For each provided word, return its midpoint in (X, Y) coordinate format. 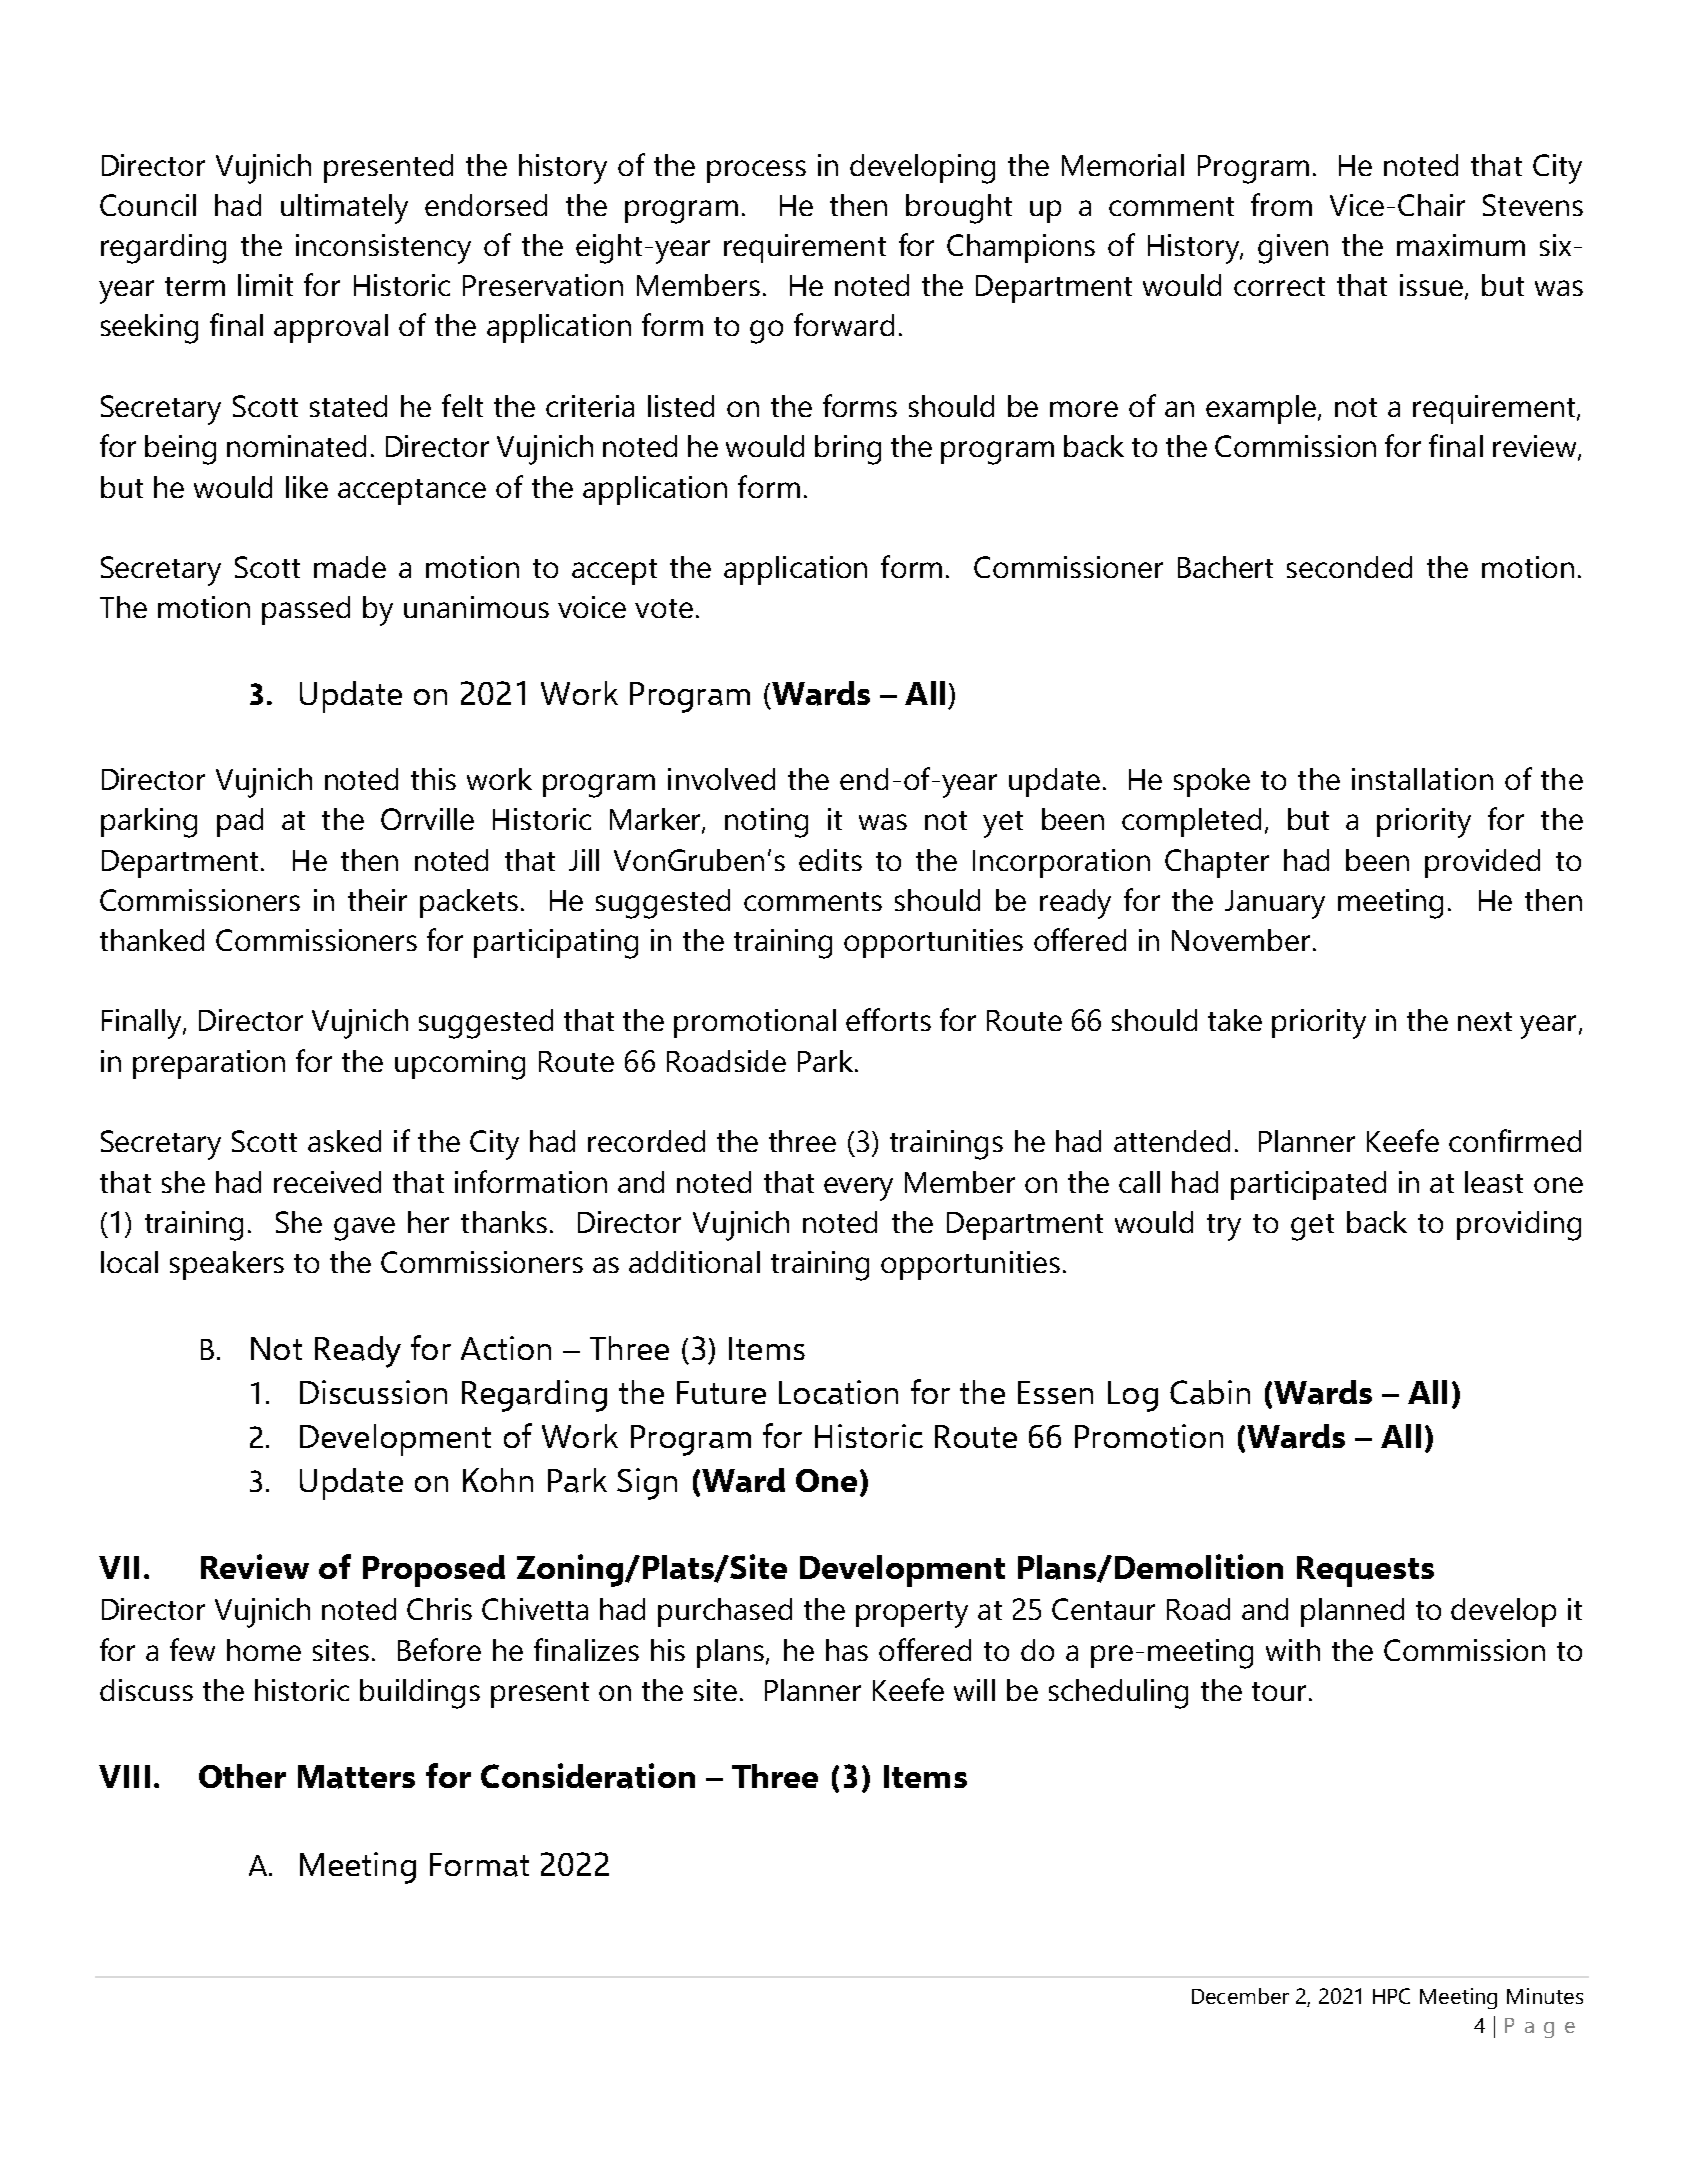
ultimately (344, 209)
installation (1422, 779)
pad (240, 822)
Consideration (588, 1776)
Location (838, 1392)
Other (242, 1776)
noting (766, 823)
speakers (227, 1265)
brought (959, 209)
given (1293, 249)
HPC (1391, 1996)
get (1312, 1227)
